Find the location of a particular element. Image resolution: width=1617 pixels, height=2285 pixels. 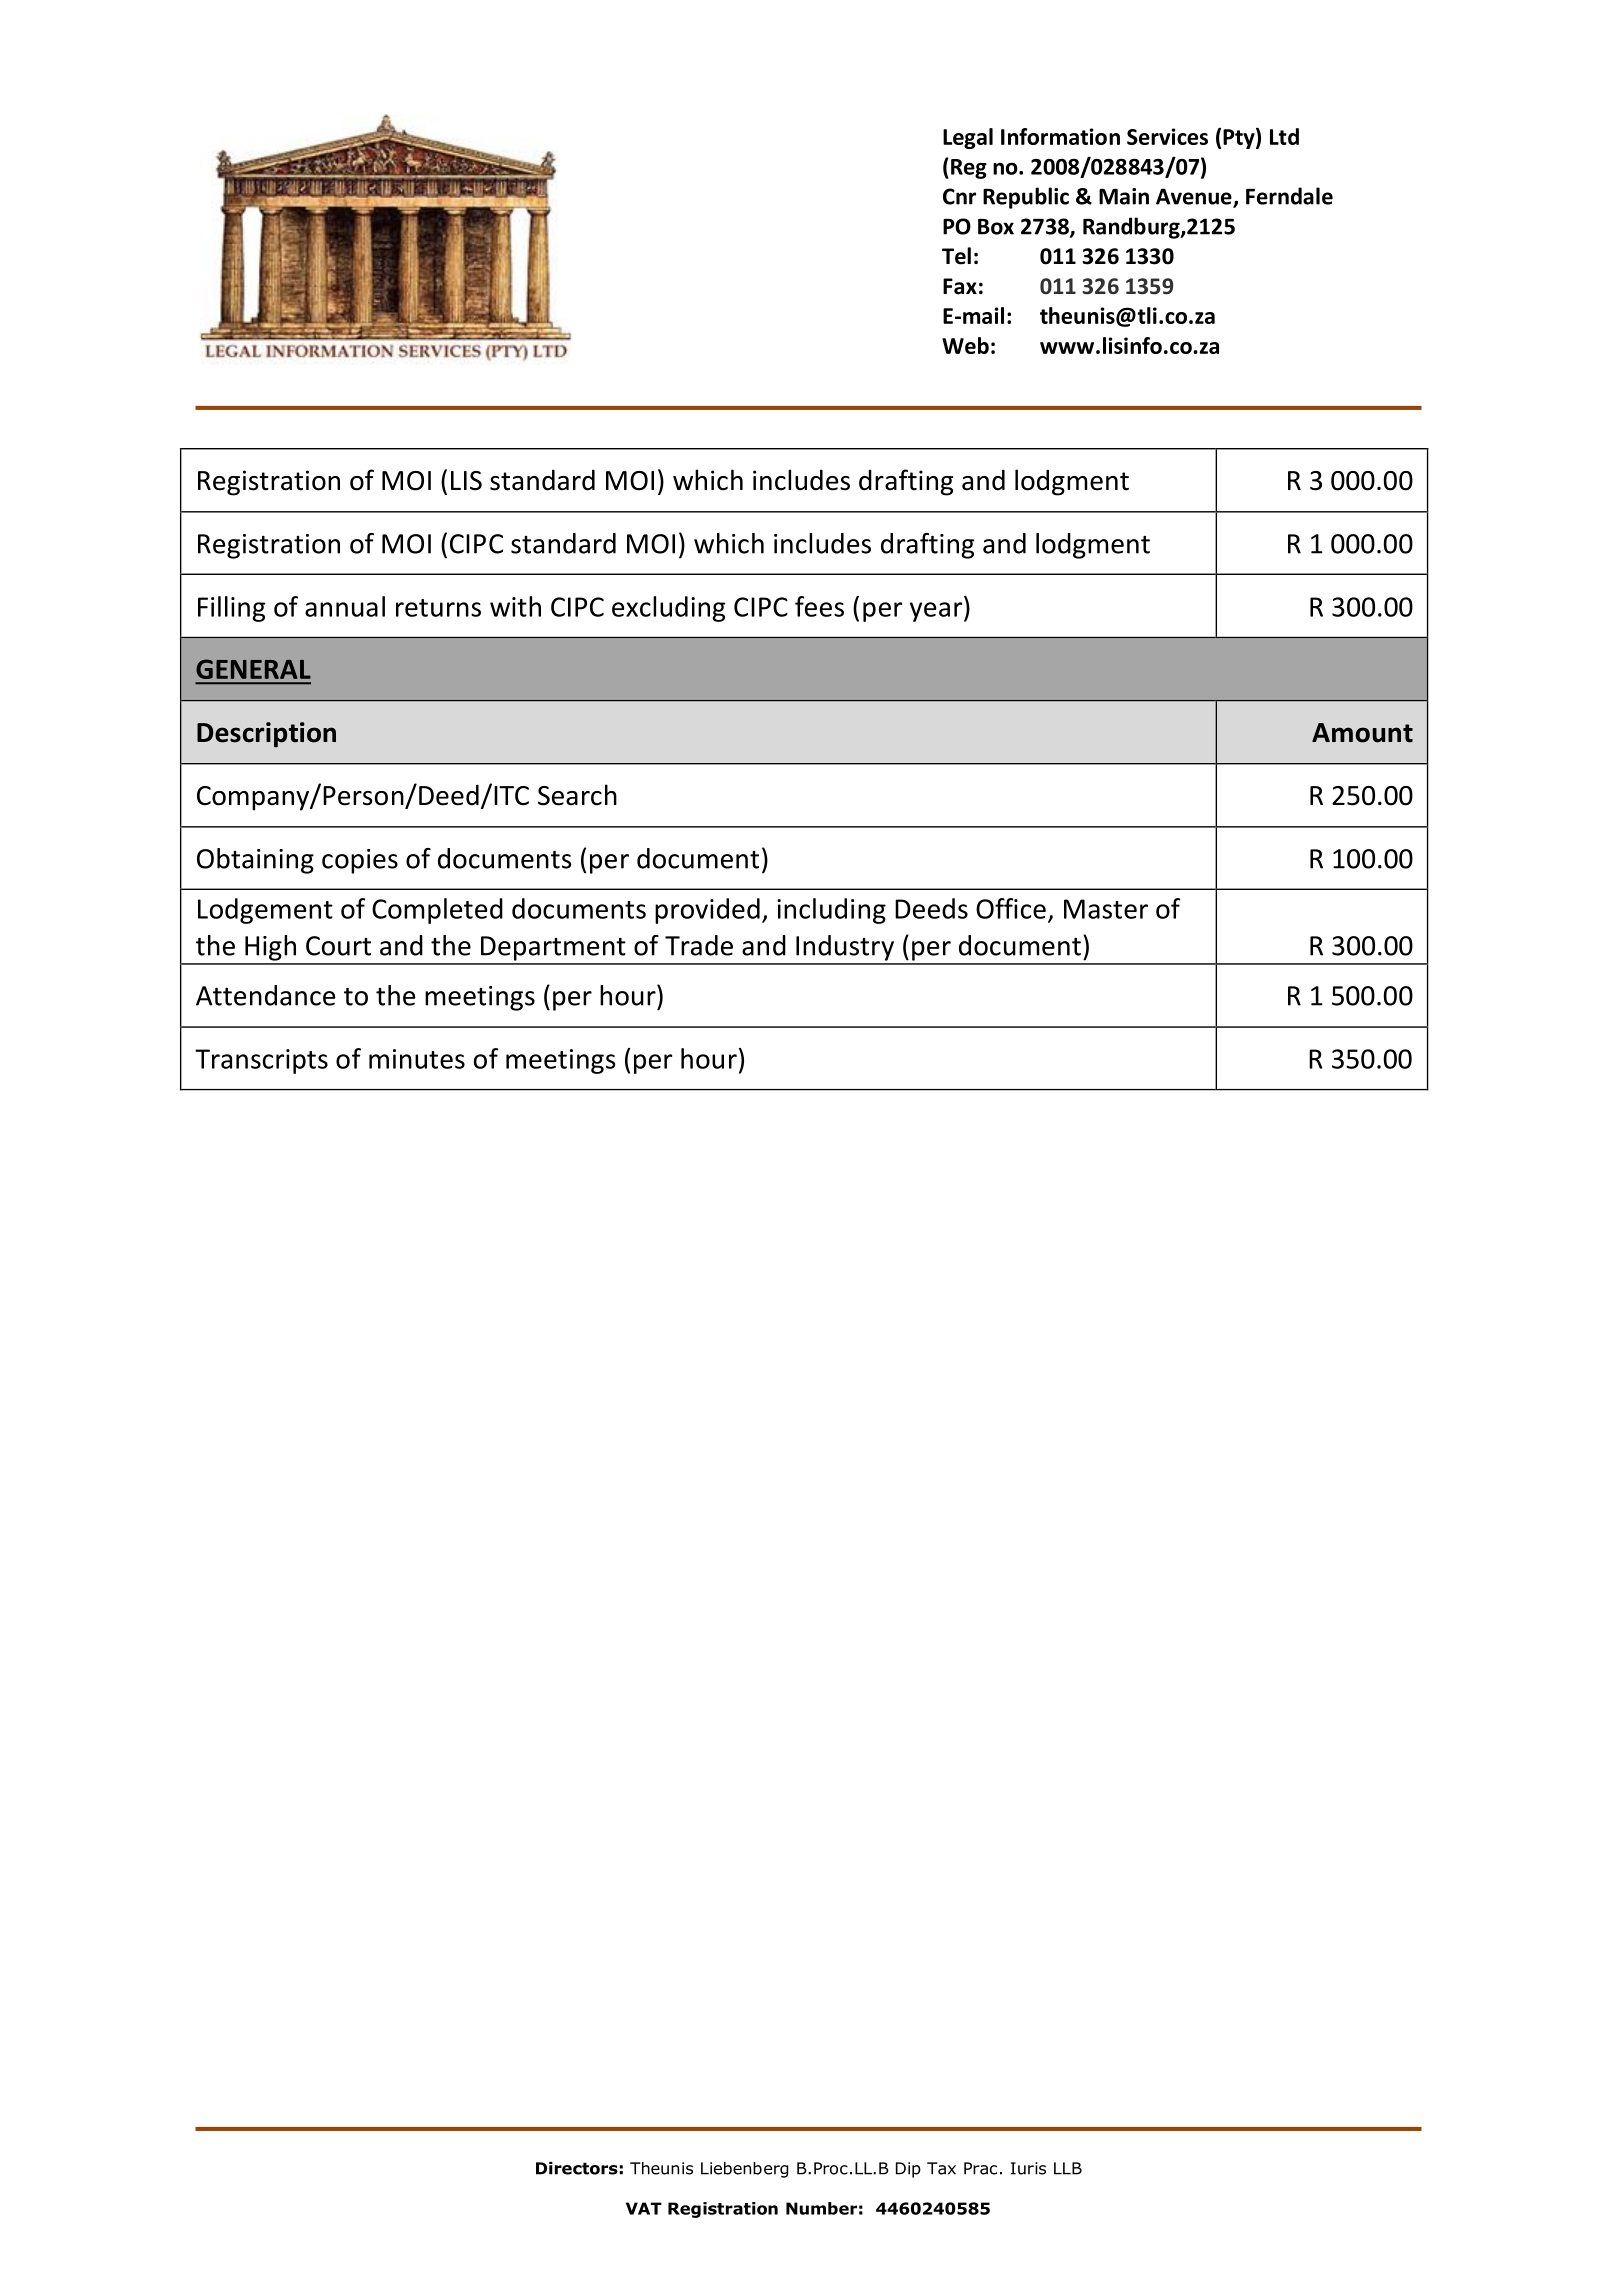

Cnr is located at coordinates (959, 196).
